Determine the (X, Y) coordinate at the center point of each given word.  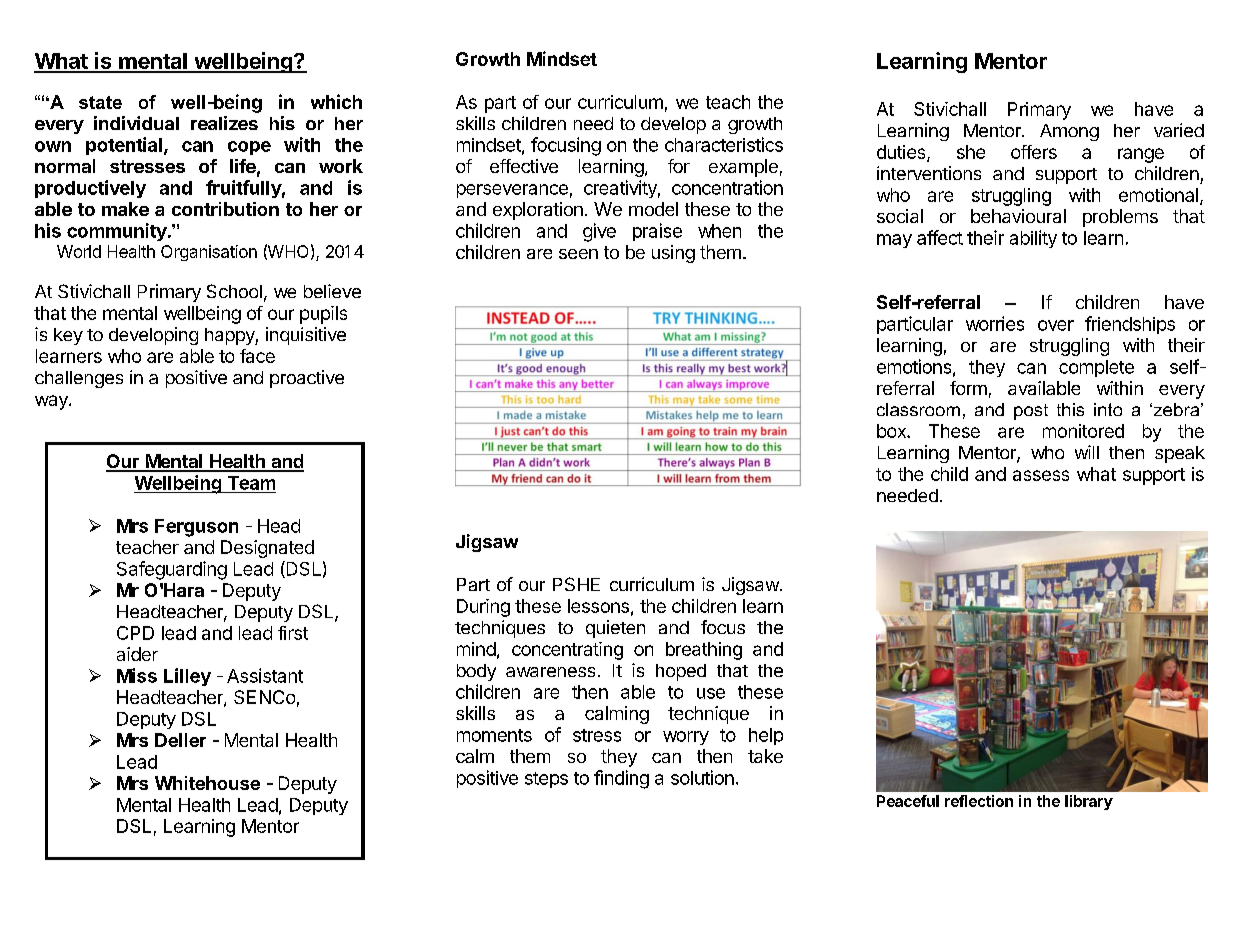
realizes (224, 123)
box (892, 431)
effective (524, 166)
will (1087, 452)
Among (1069, 132)
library (1089, 802)
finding (621, 779)
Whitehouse (207, 783)
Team (251, 483)
